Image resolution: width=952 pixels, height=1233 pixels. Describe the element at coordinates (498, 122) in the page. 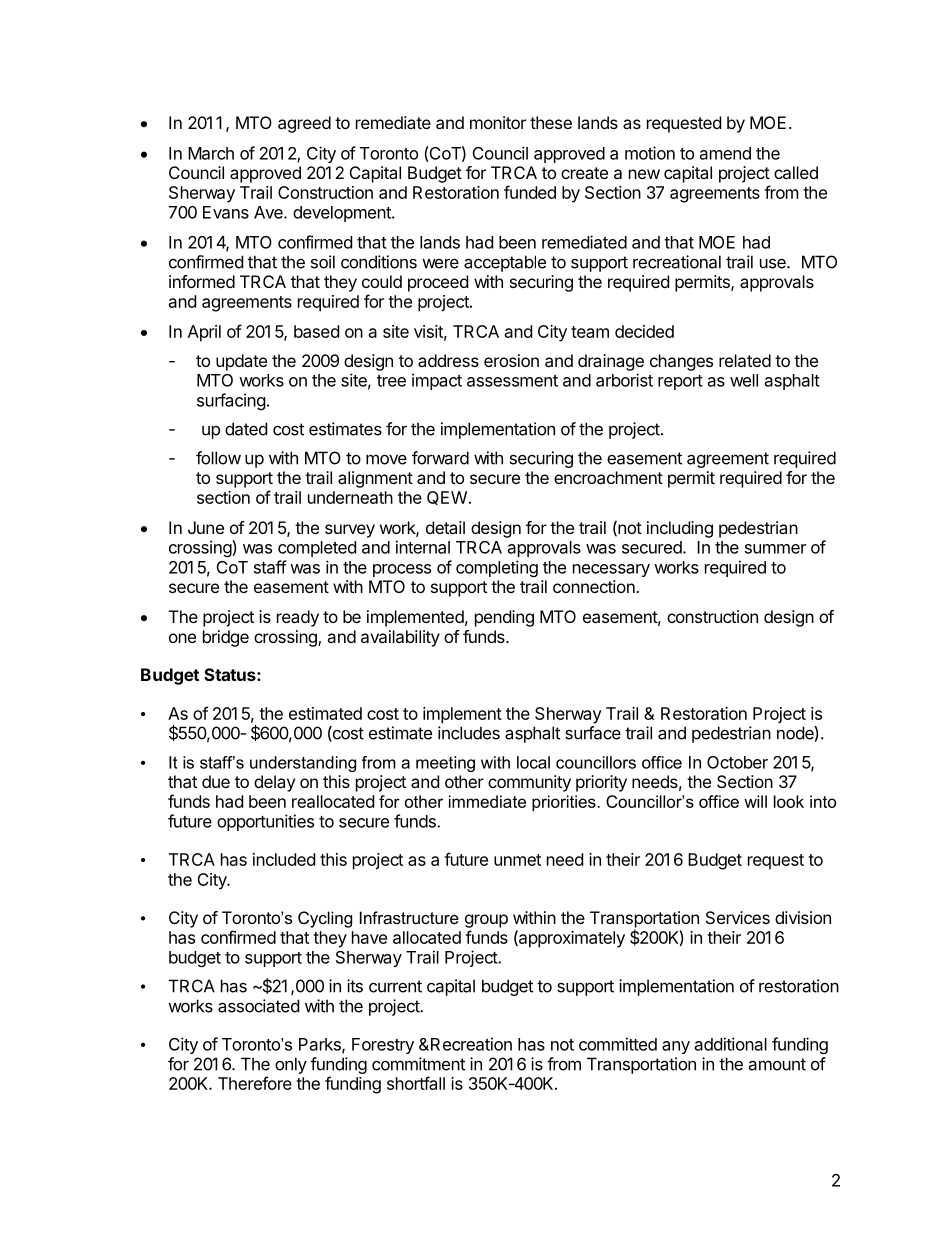

I see `monitor` at that location.
